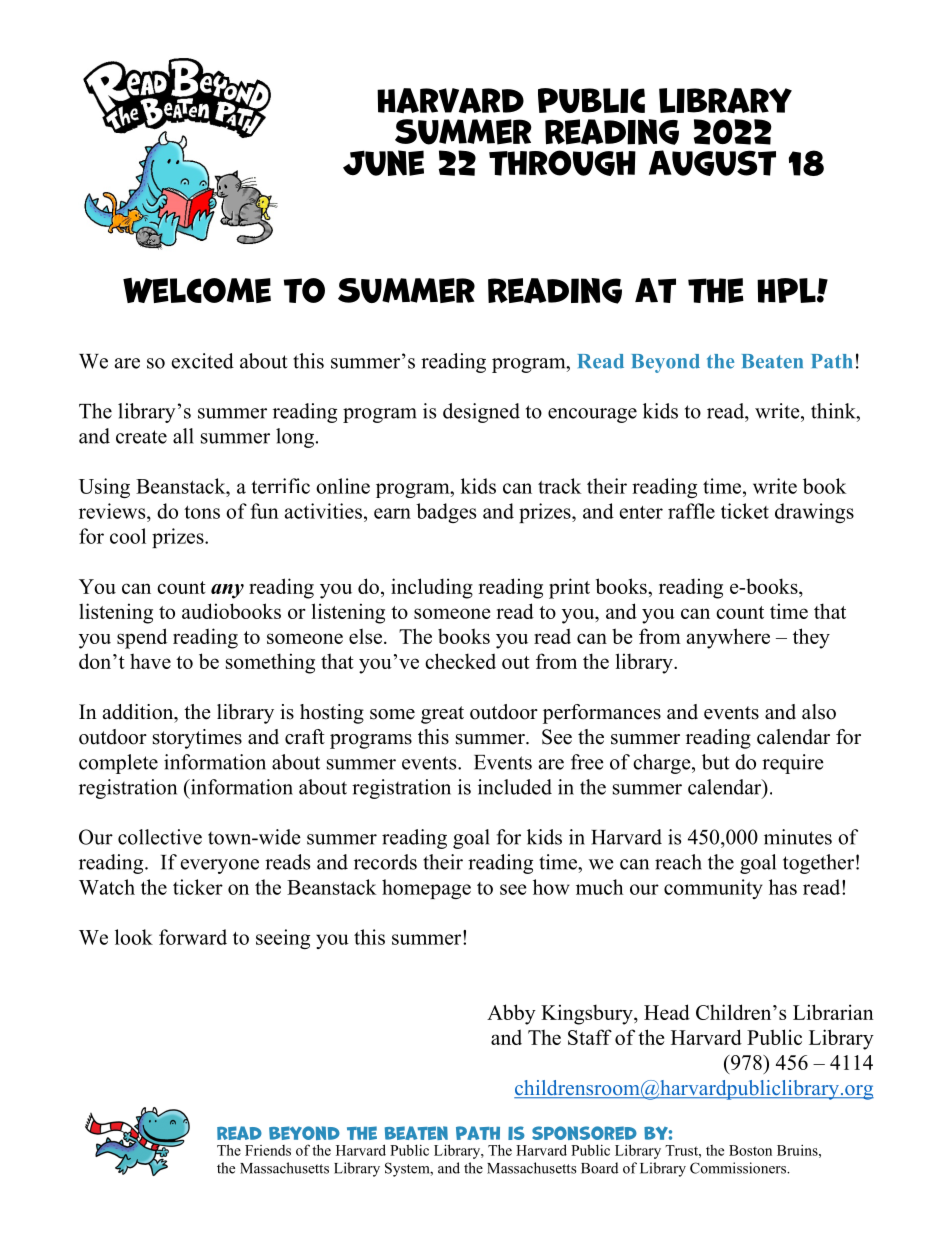 The image size is (952, 1233). I want to click on Boston, so click(750, 1150).
